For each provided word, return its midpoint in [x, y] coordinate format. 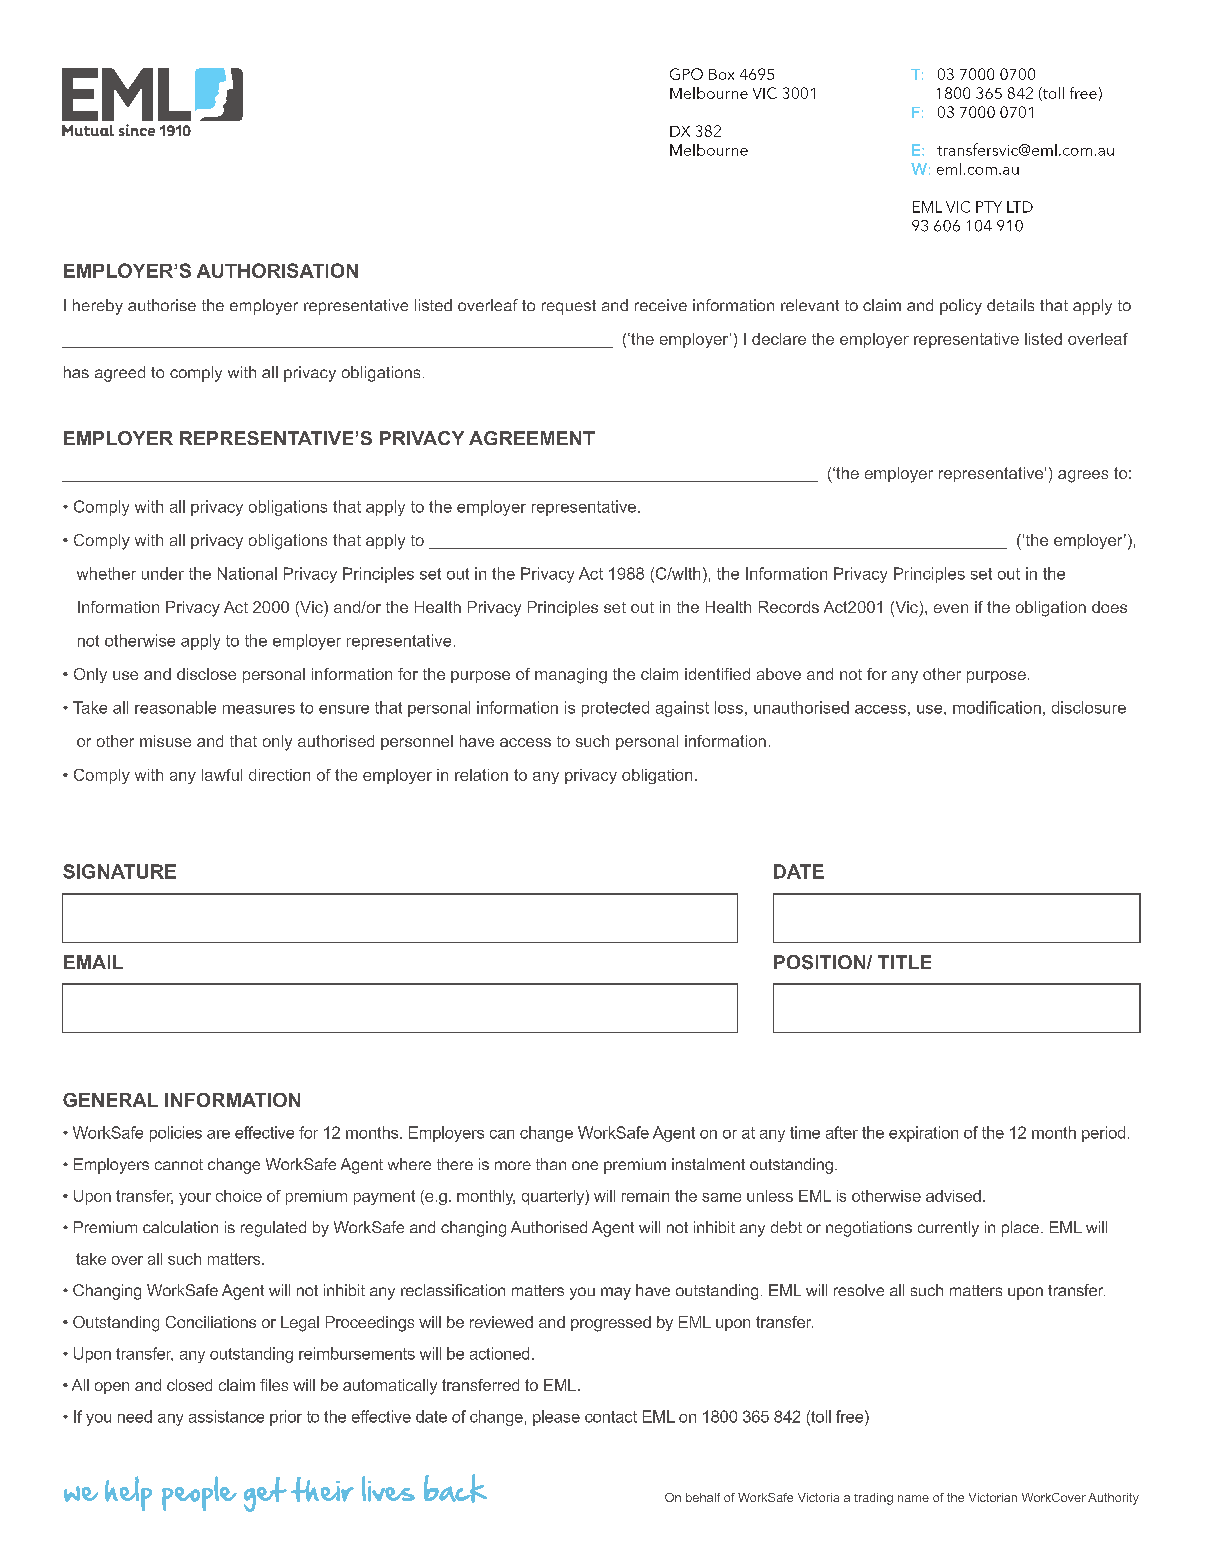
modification [997, 707]
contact [611, 1417]
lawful [222, 775]
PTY [989, 207]
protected [615, 709]
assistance [226, 1416]
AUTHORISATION [277, 270]
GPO [686, 74]
